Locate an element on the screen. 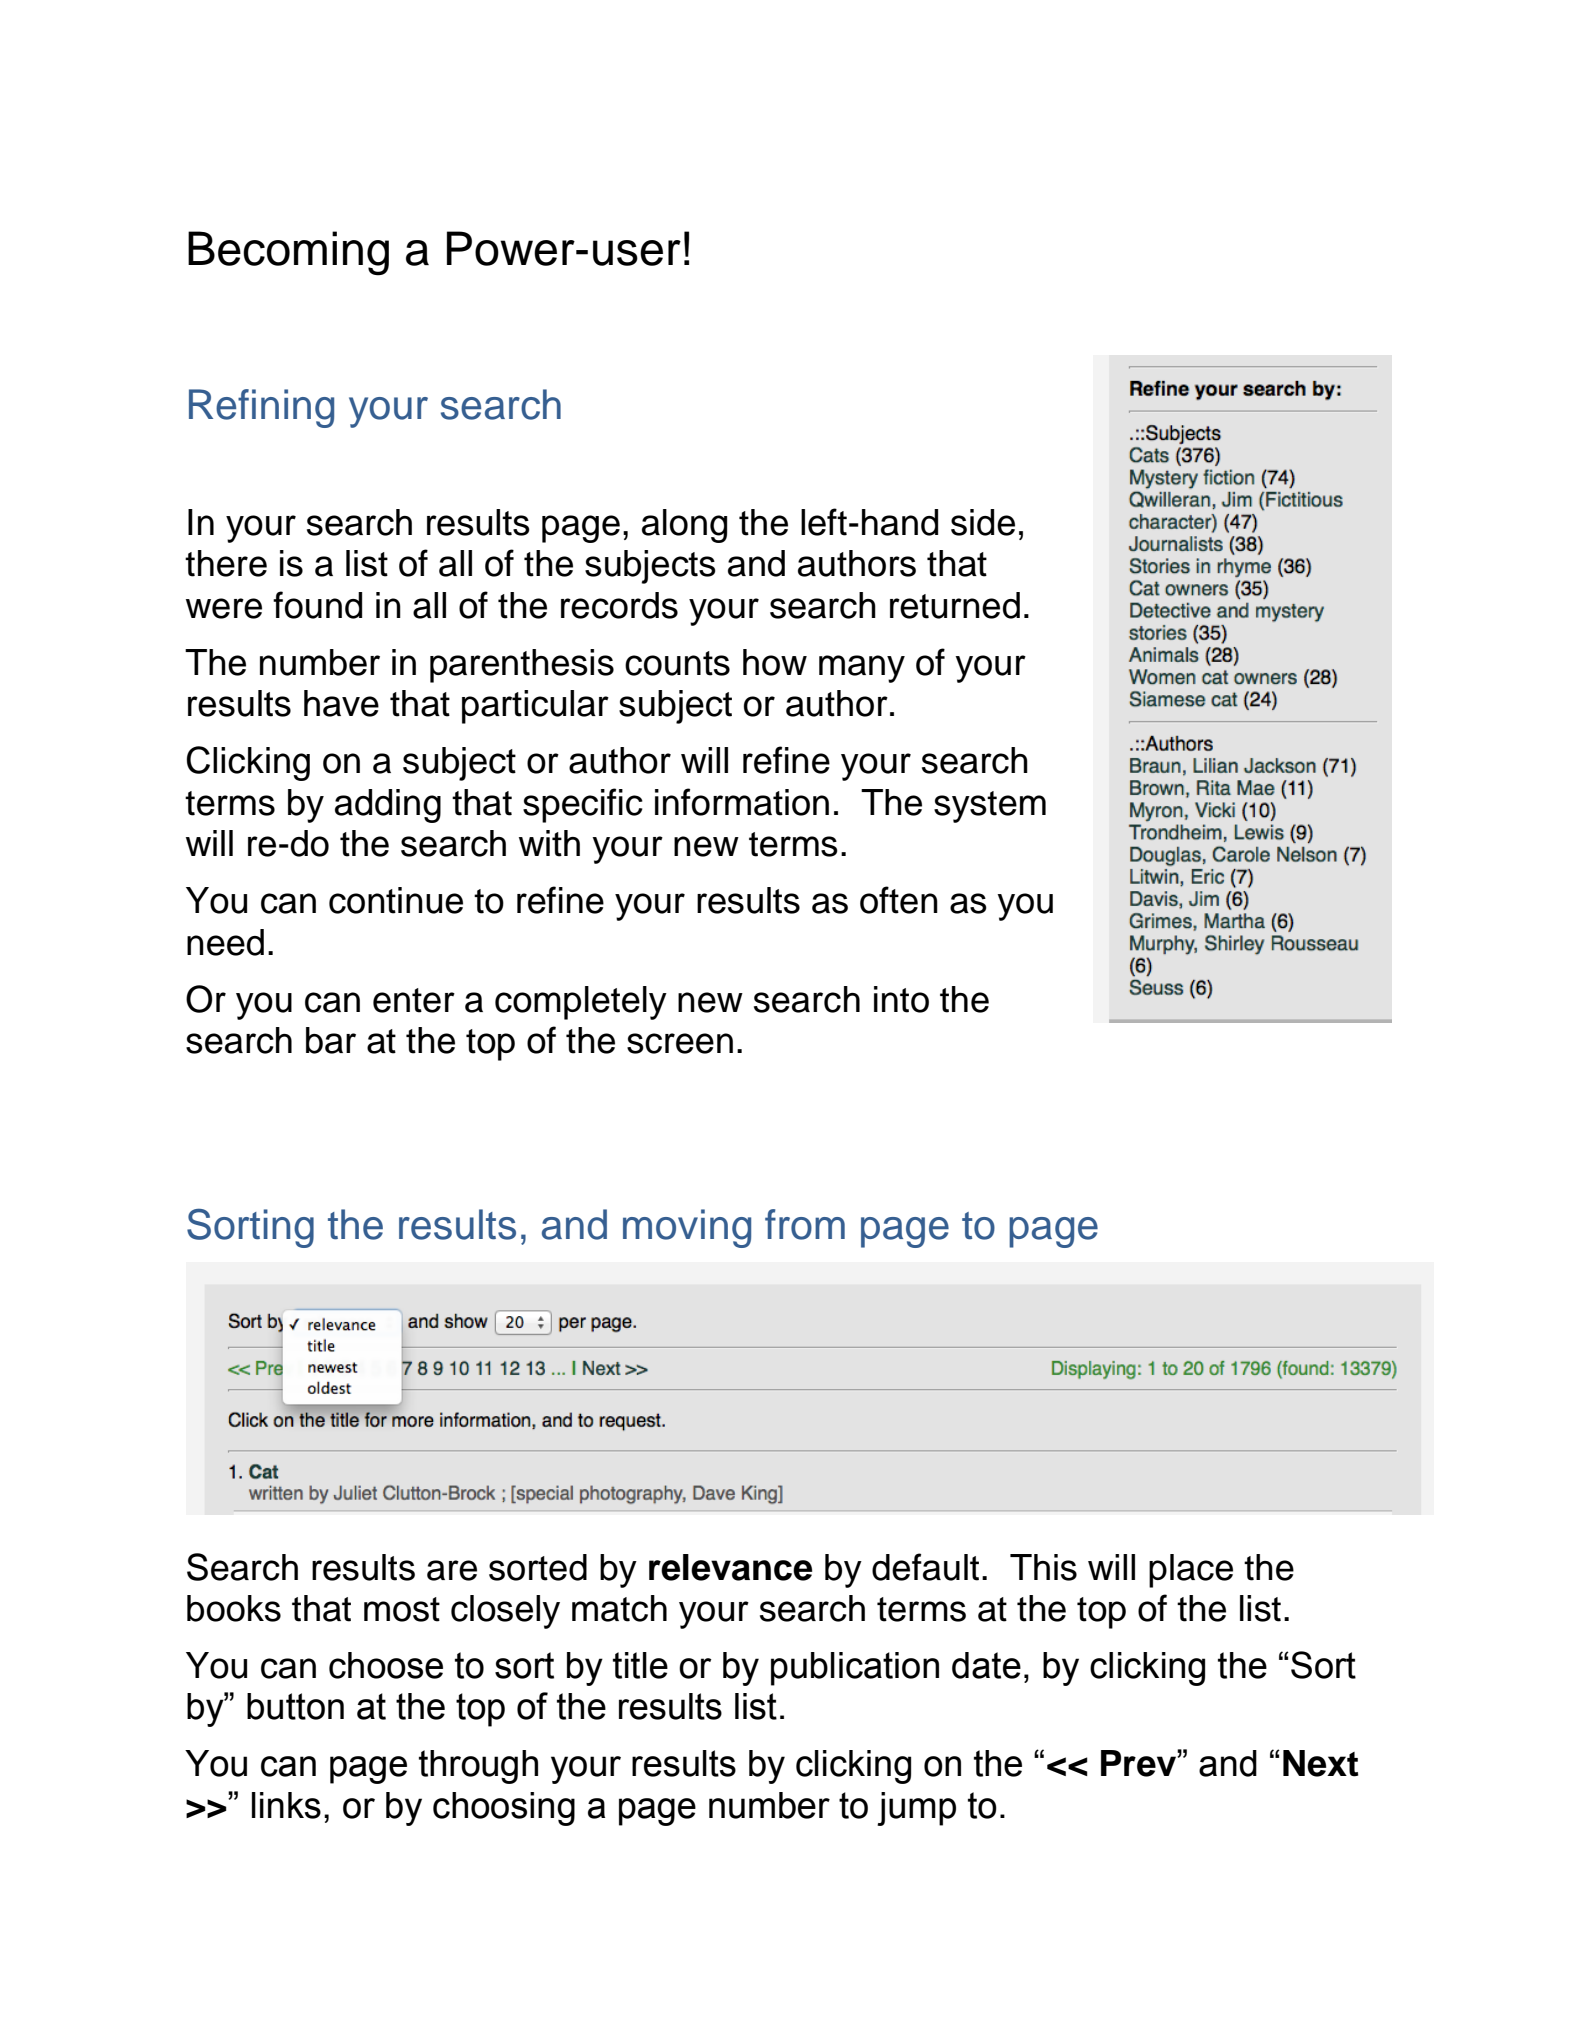 Image resolution: width=1577 pixels, height=2041 pixels. publication is located at coordinates (855, 1669).
